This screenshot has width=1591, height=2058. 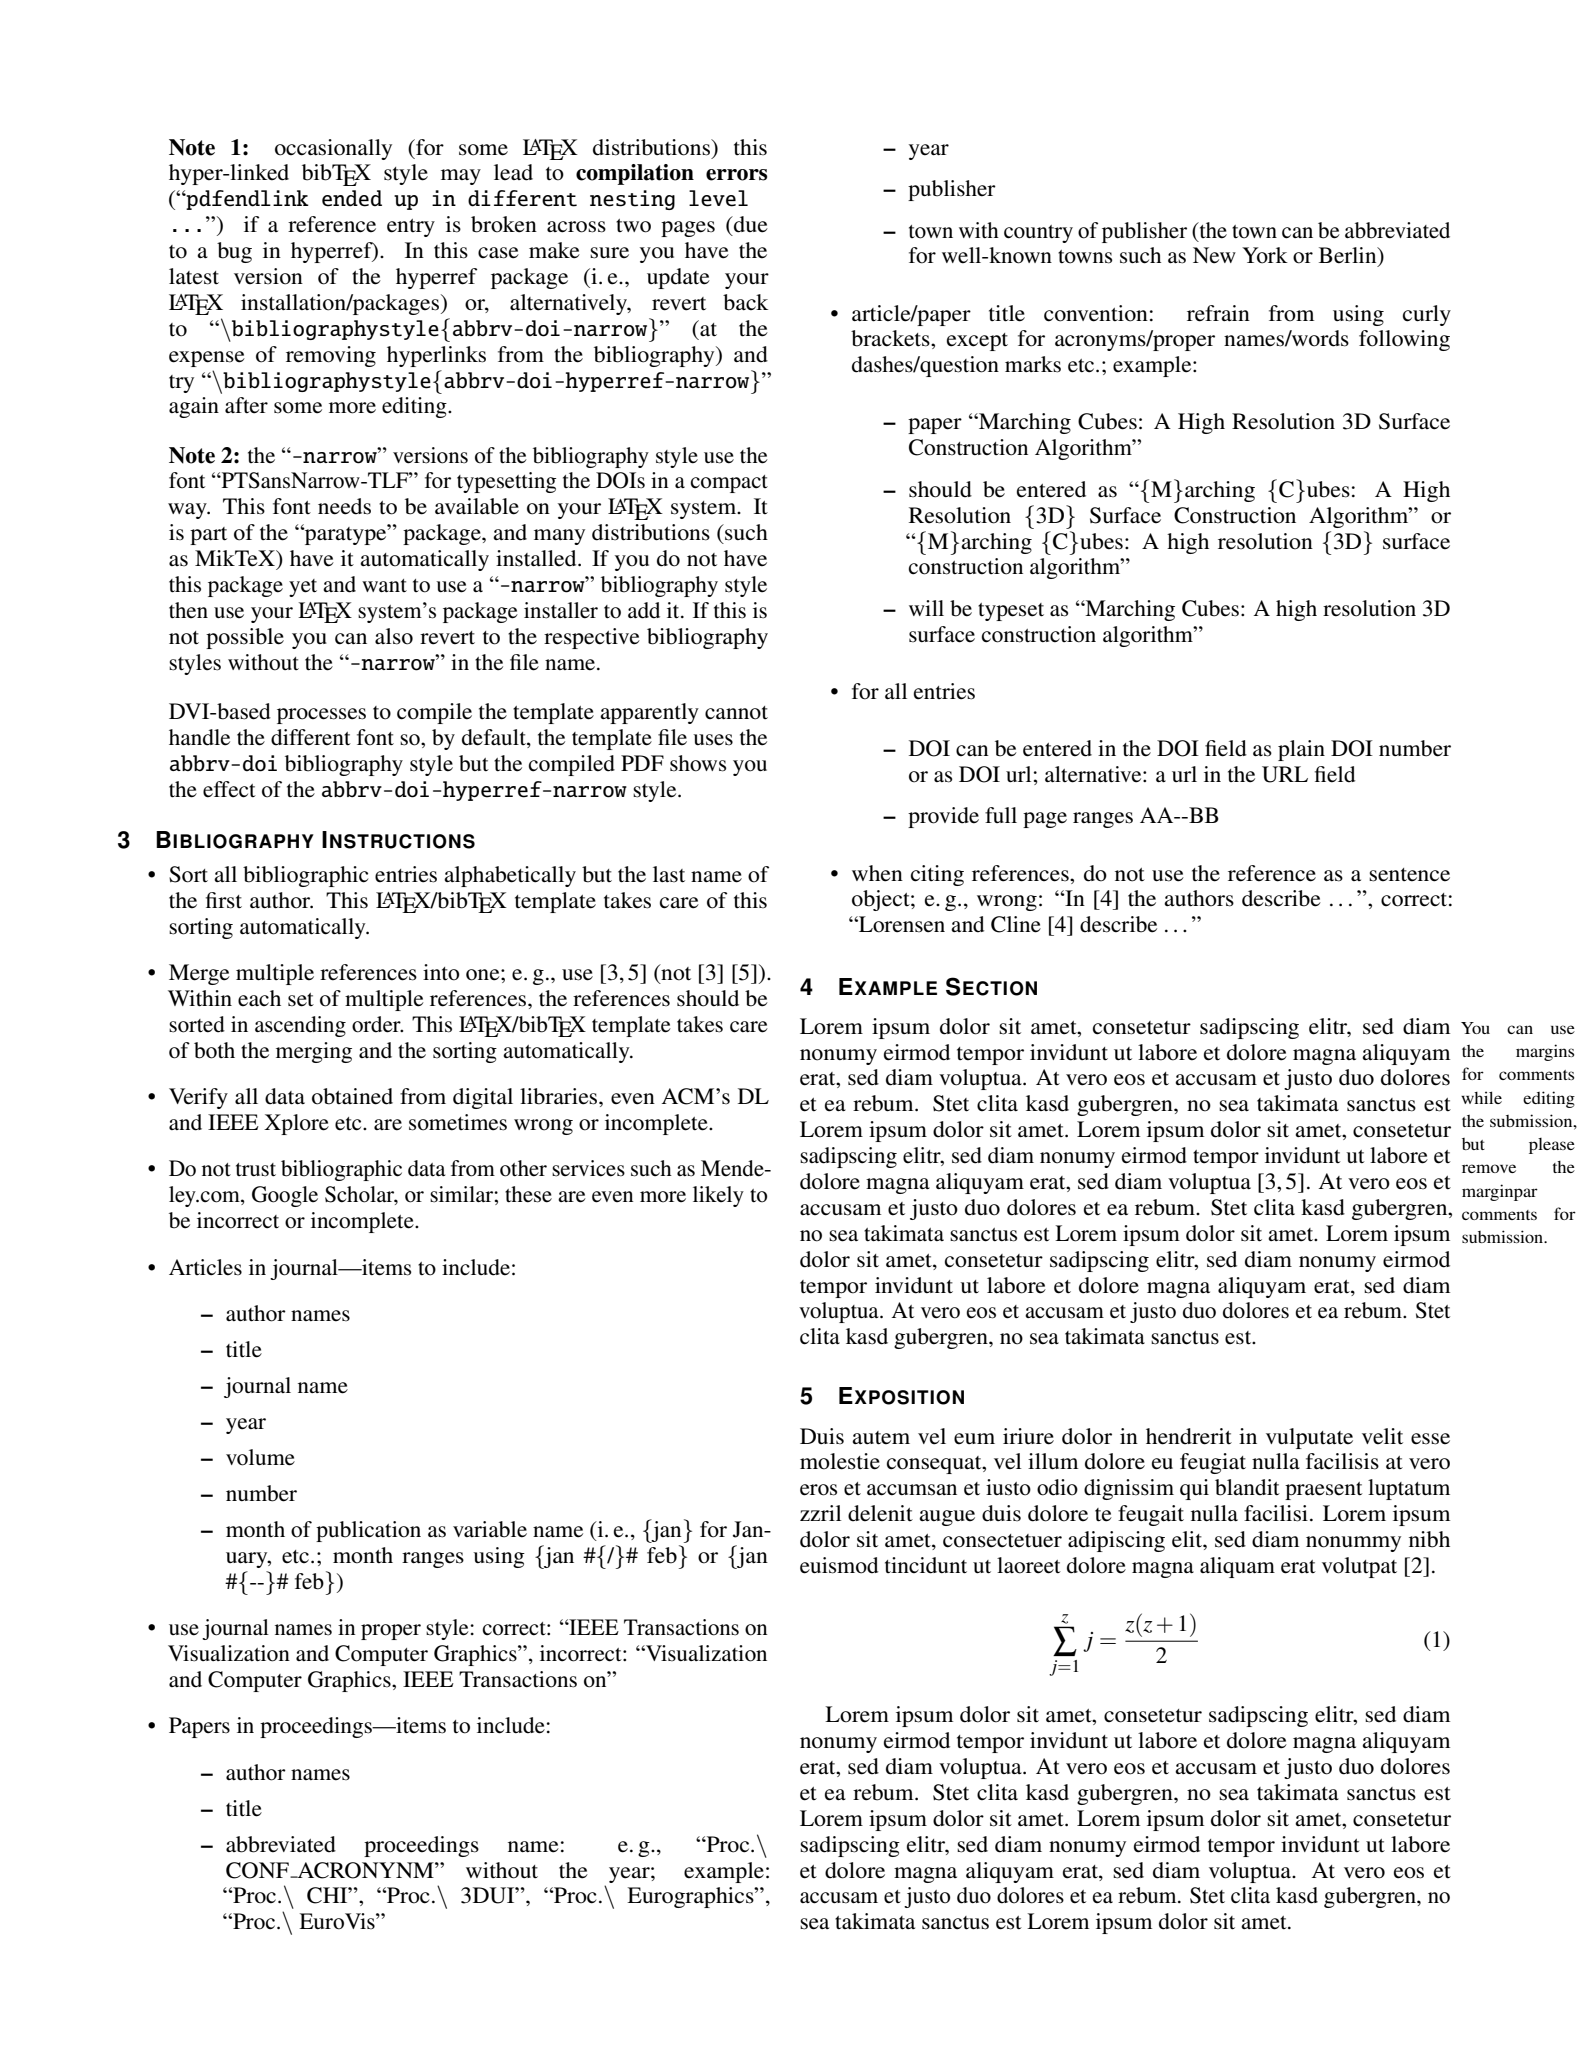 I want to click on tincidunt, so click(x=926, y=1565).
